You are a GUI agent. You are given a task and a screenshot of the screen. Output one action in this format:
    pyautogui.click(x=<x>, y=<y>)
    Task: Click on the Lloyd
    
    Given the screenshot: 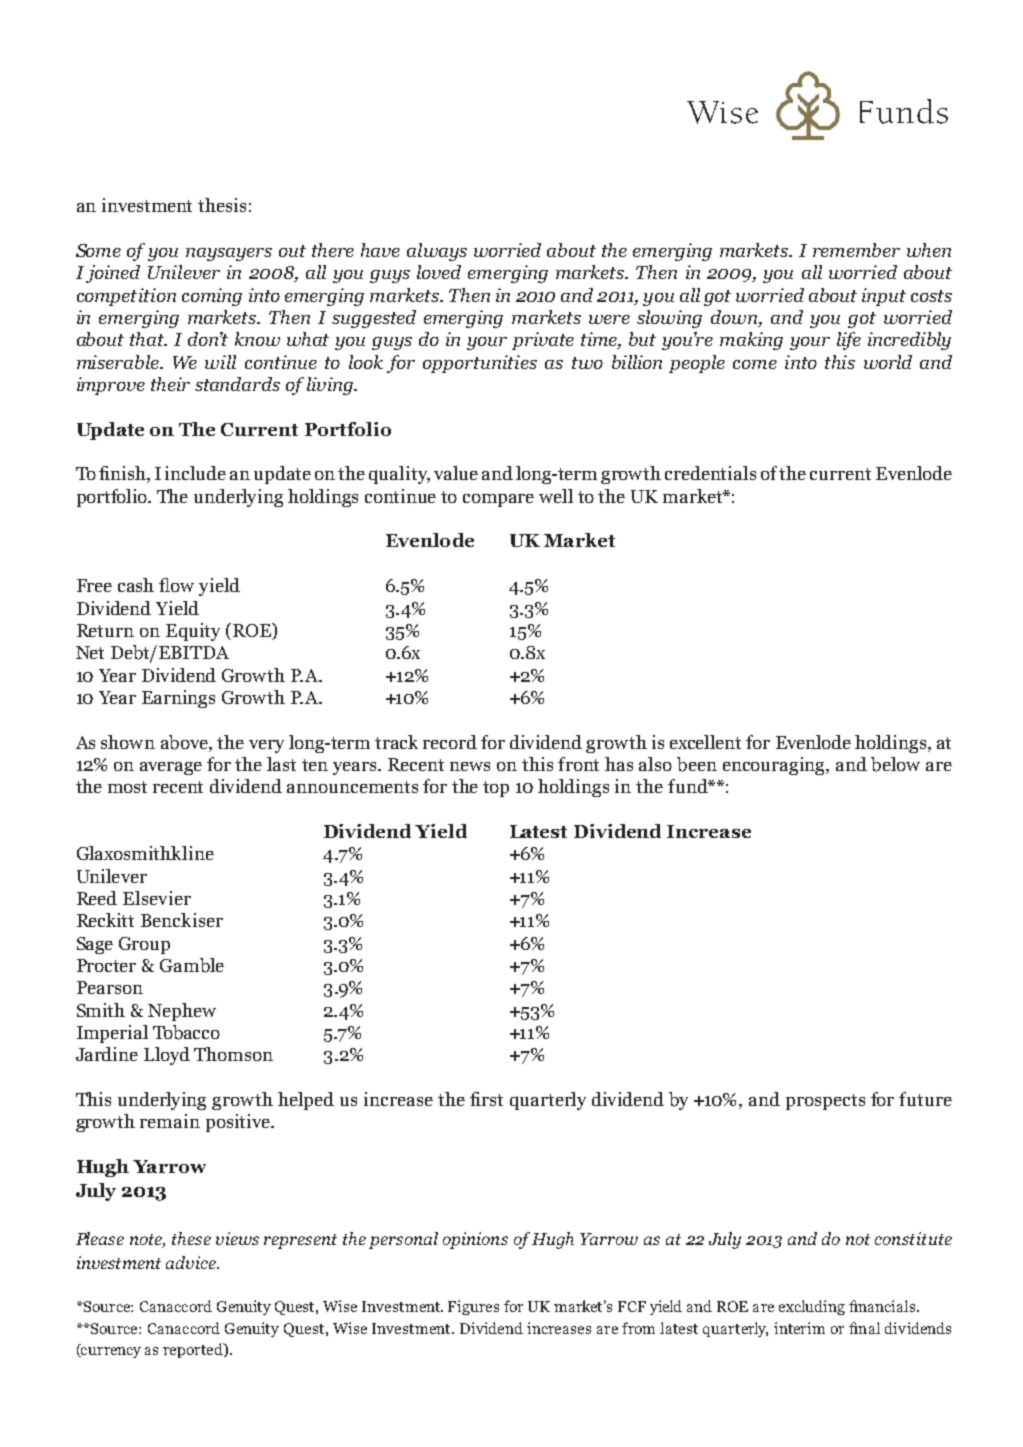 What is the action you would take?
    pyautogui.click(x=167, y=1056)
